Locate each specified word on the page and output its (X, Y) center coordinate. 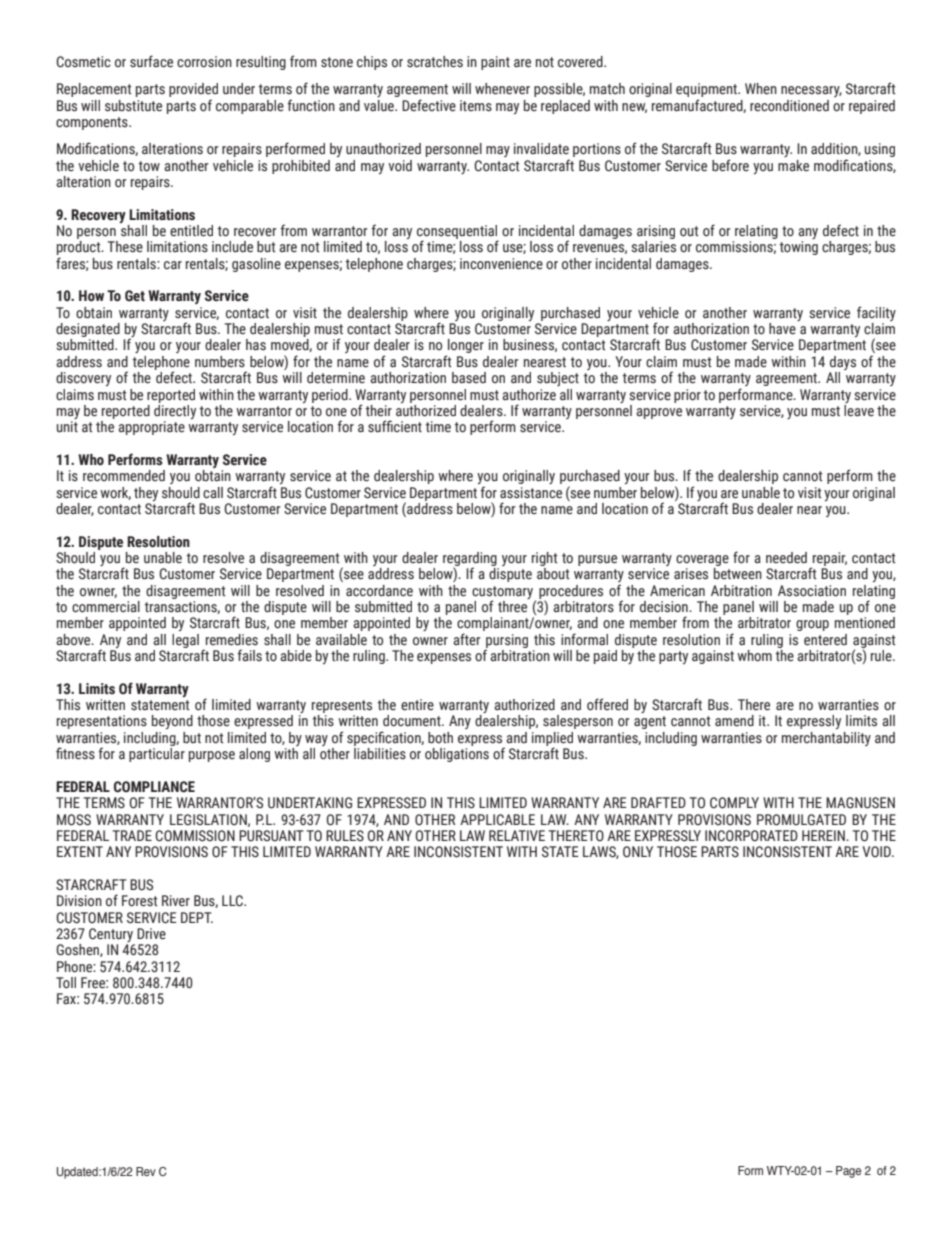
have (782, 329)
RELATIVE (517, 835)
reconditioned (789, 106)
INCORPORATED (751, 836)
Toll (66, 983)
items (476, 106)
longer (465, 347)
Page (848, 1172)
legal (185, 641)
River (176, 900)
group (812, 625)
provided (193, 91)
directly (175, 410)
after (467, 639)
